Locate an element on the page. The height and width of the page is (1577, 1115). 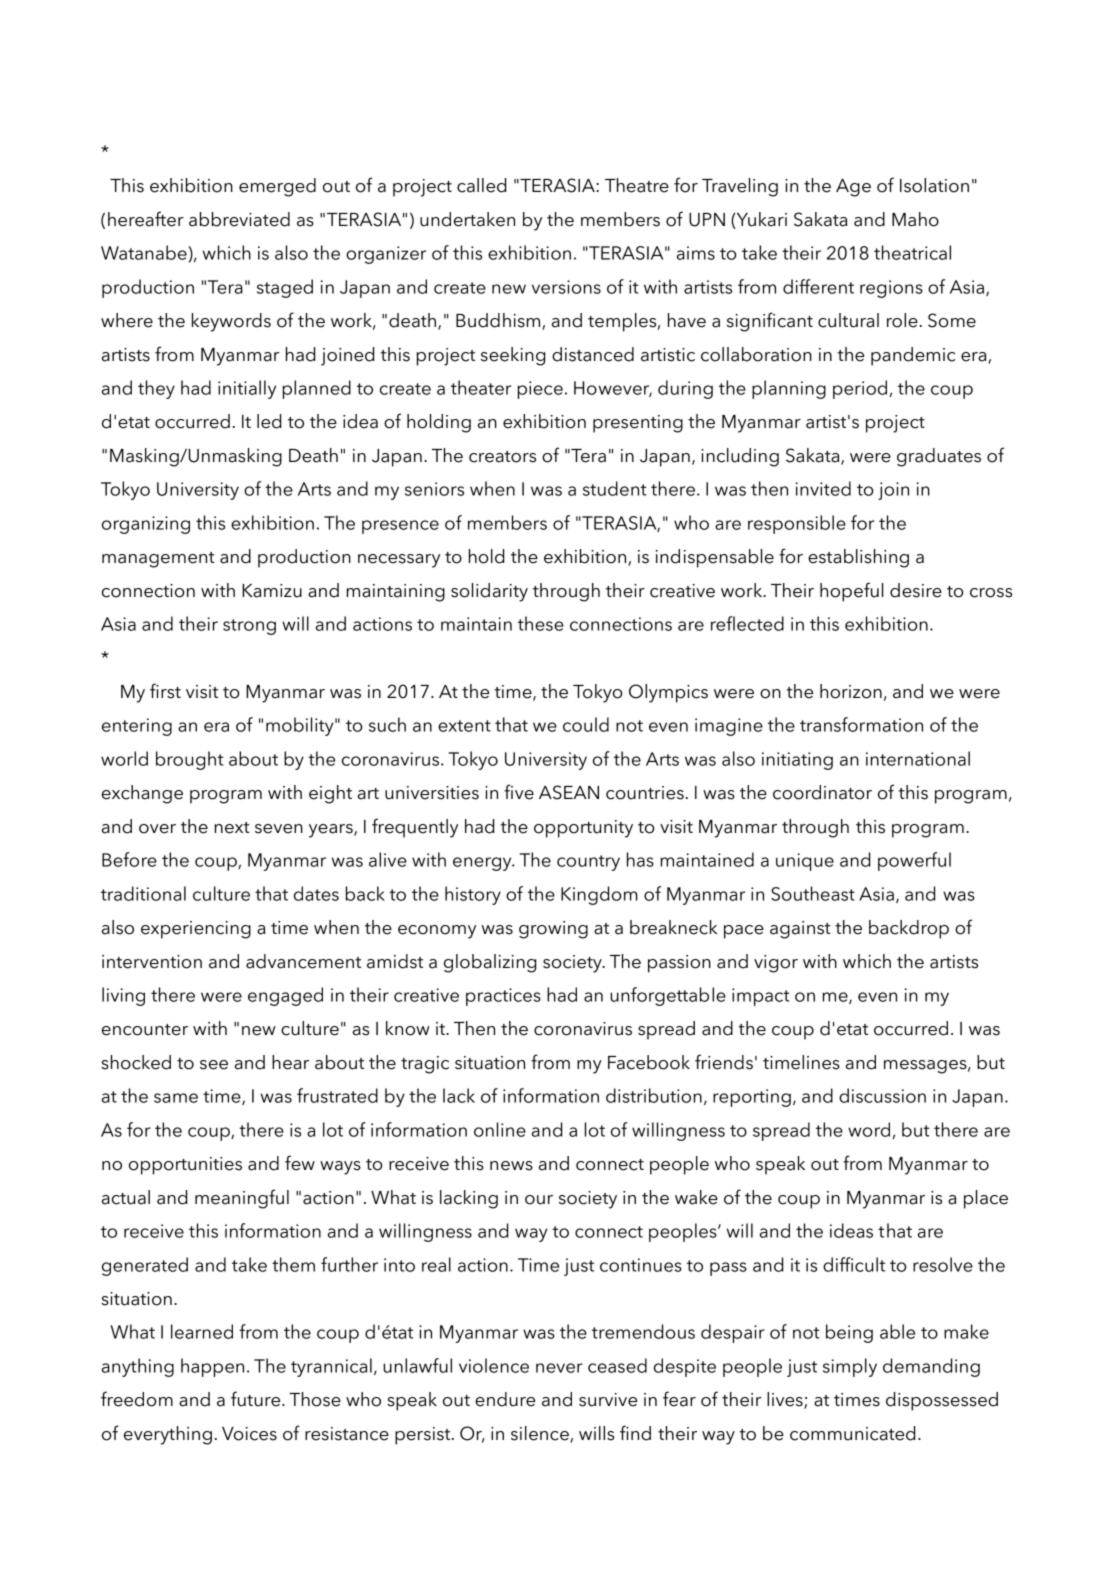
establishing is located at coordinates (858, 558).
